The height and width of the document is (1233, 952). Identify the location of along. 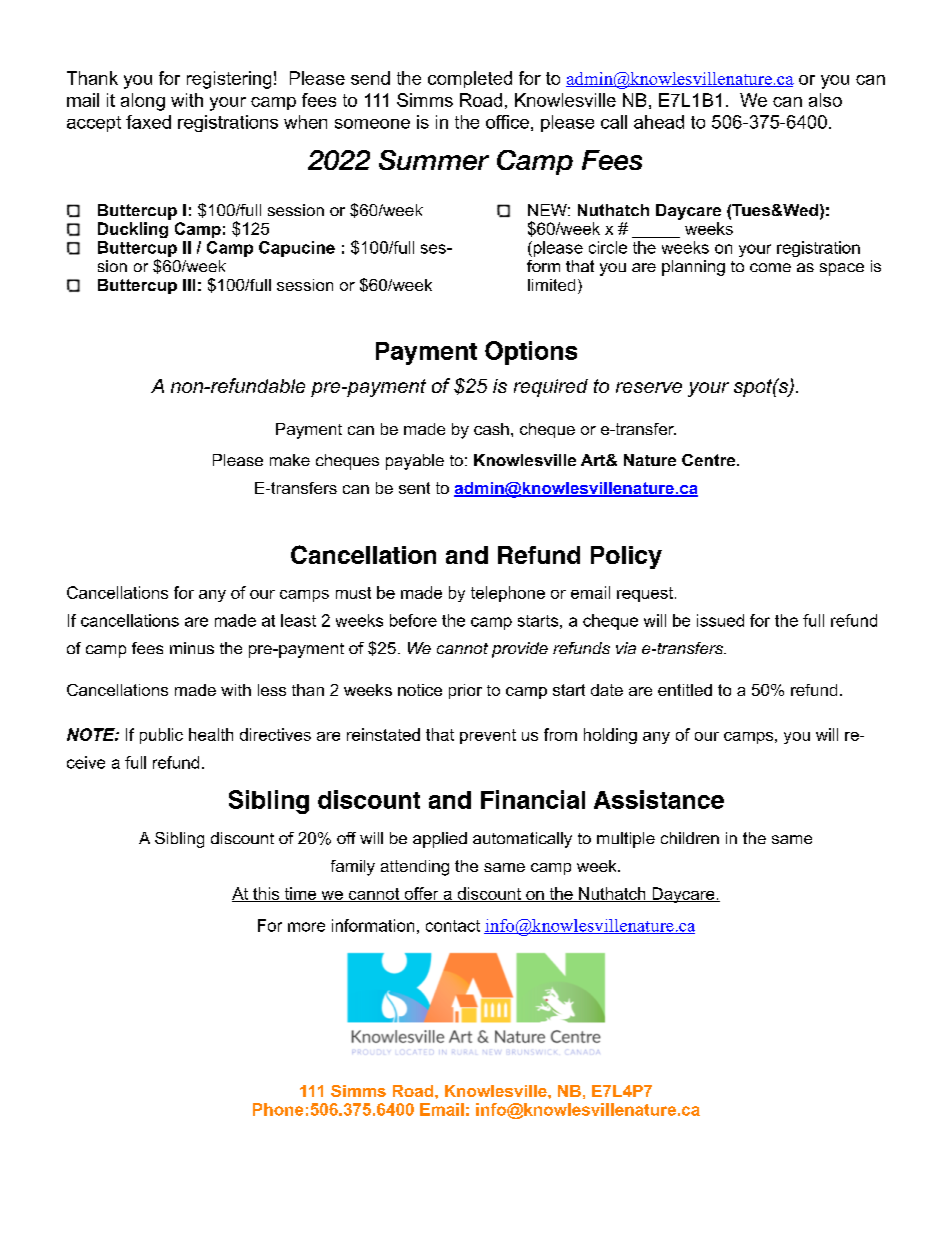
(143, 102).
